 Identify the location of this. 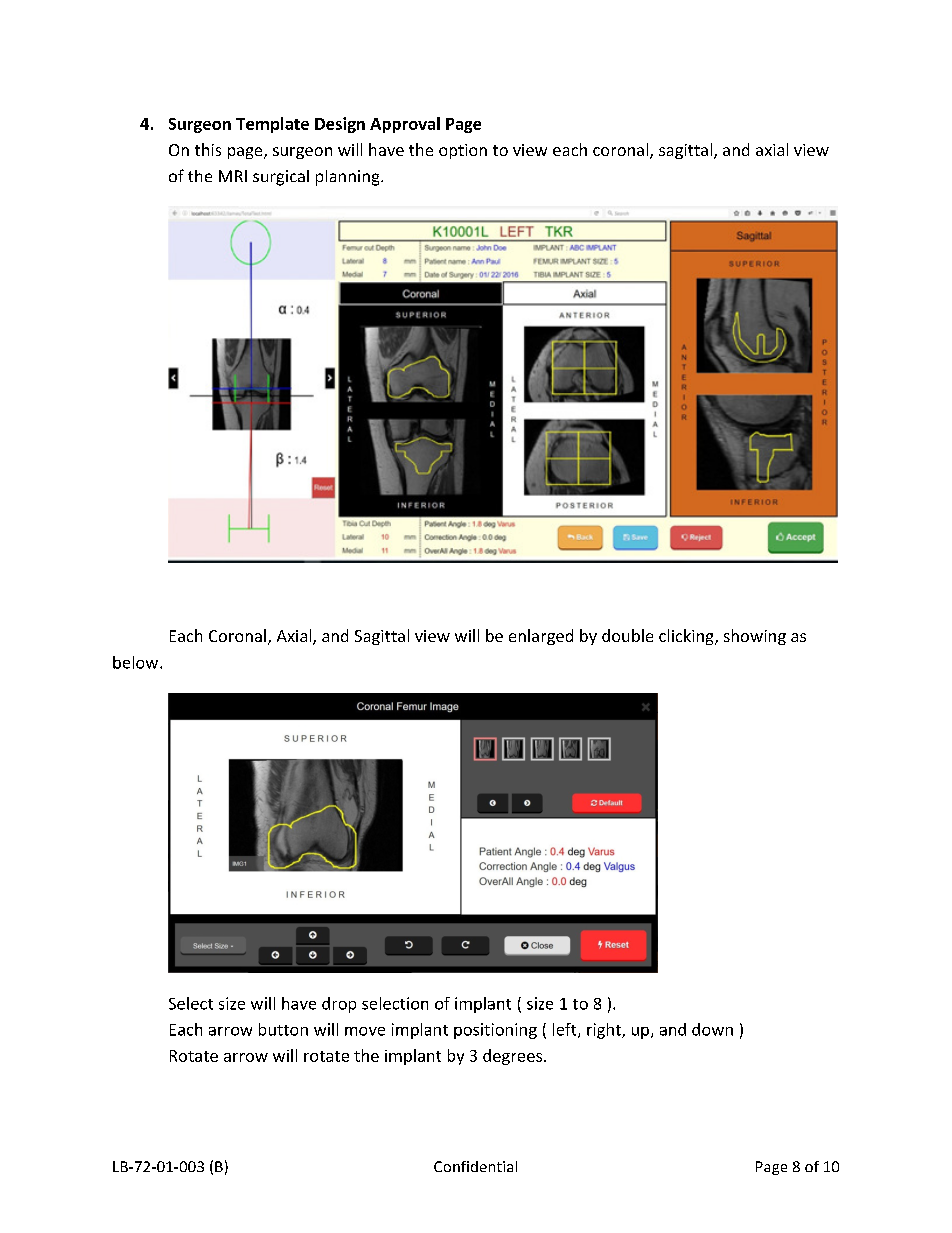
(208, 149).
